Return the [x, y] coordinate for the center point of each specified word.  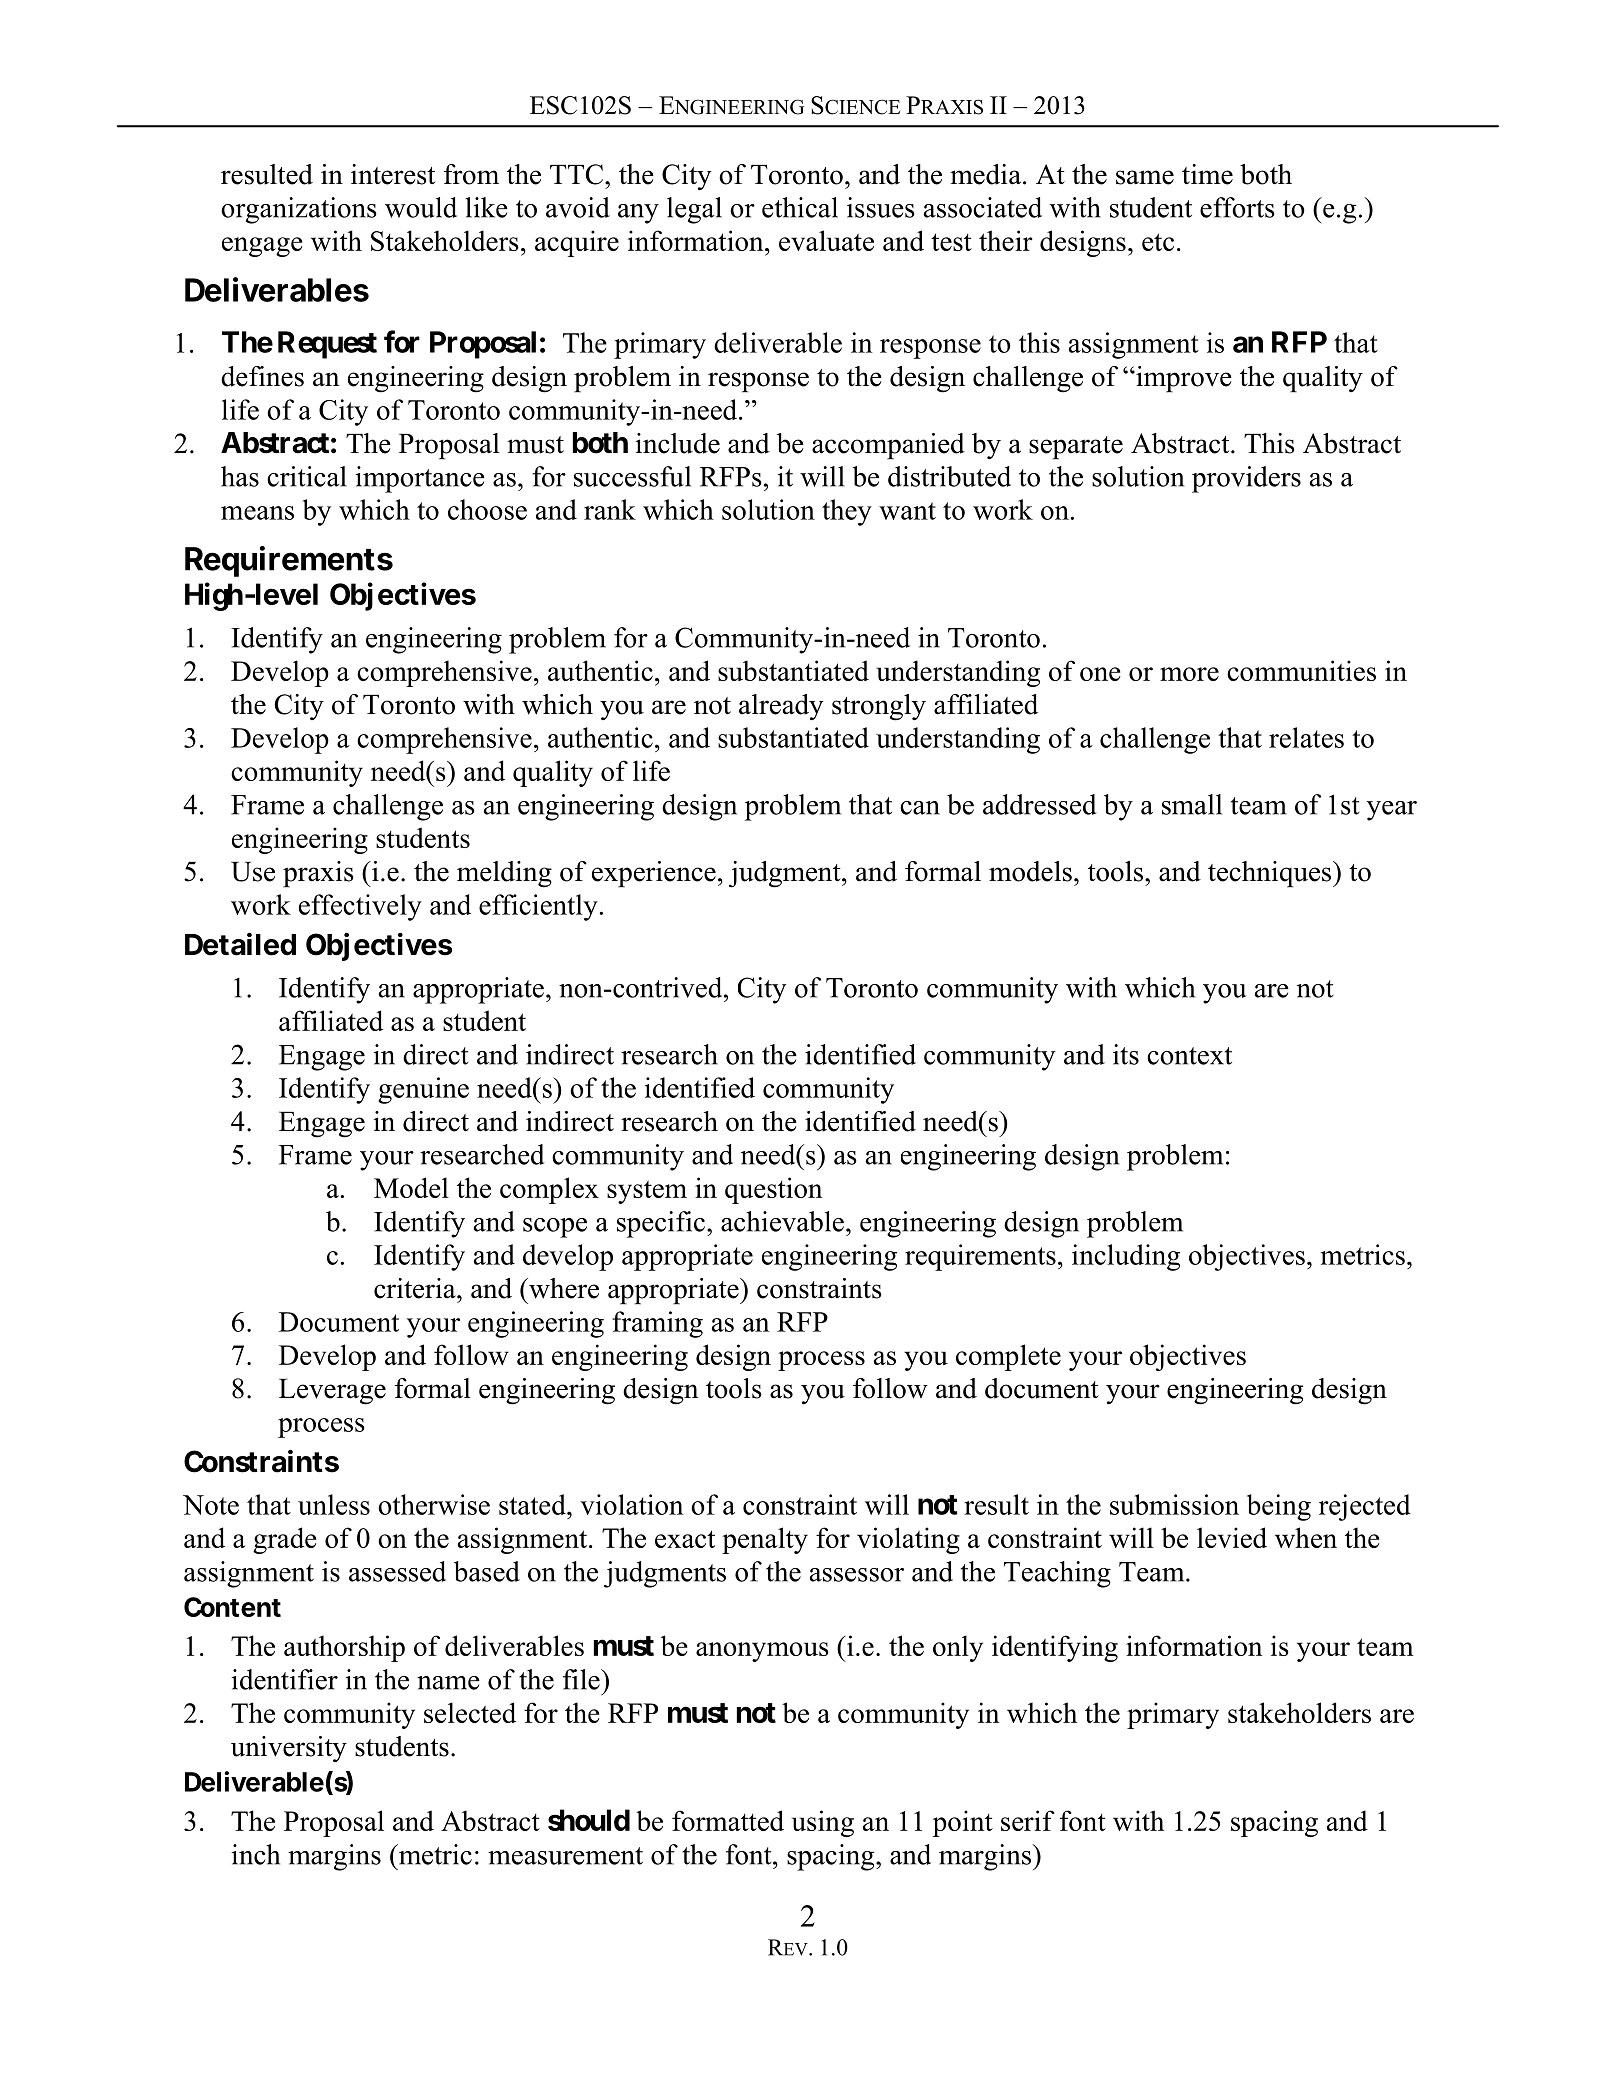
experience [654, 874]
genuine [423, 1090]
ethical [800, 207]
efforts [1237, 207]
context [1189, 1056]
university [289, 1749]
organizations [299, 210]
